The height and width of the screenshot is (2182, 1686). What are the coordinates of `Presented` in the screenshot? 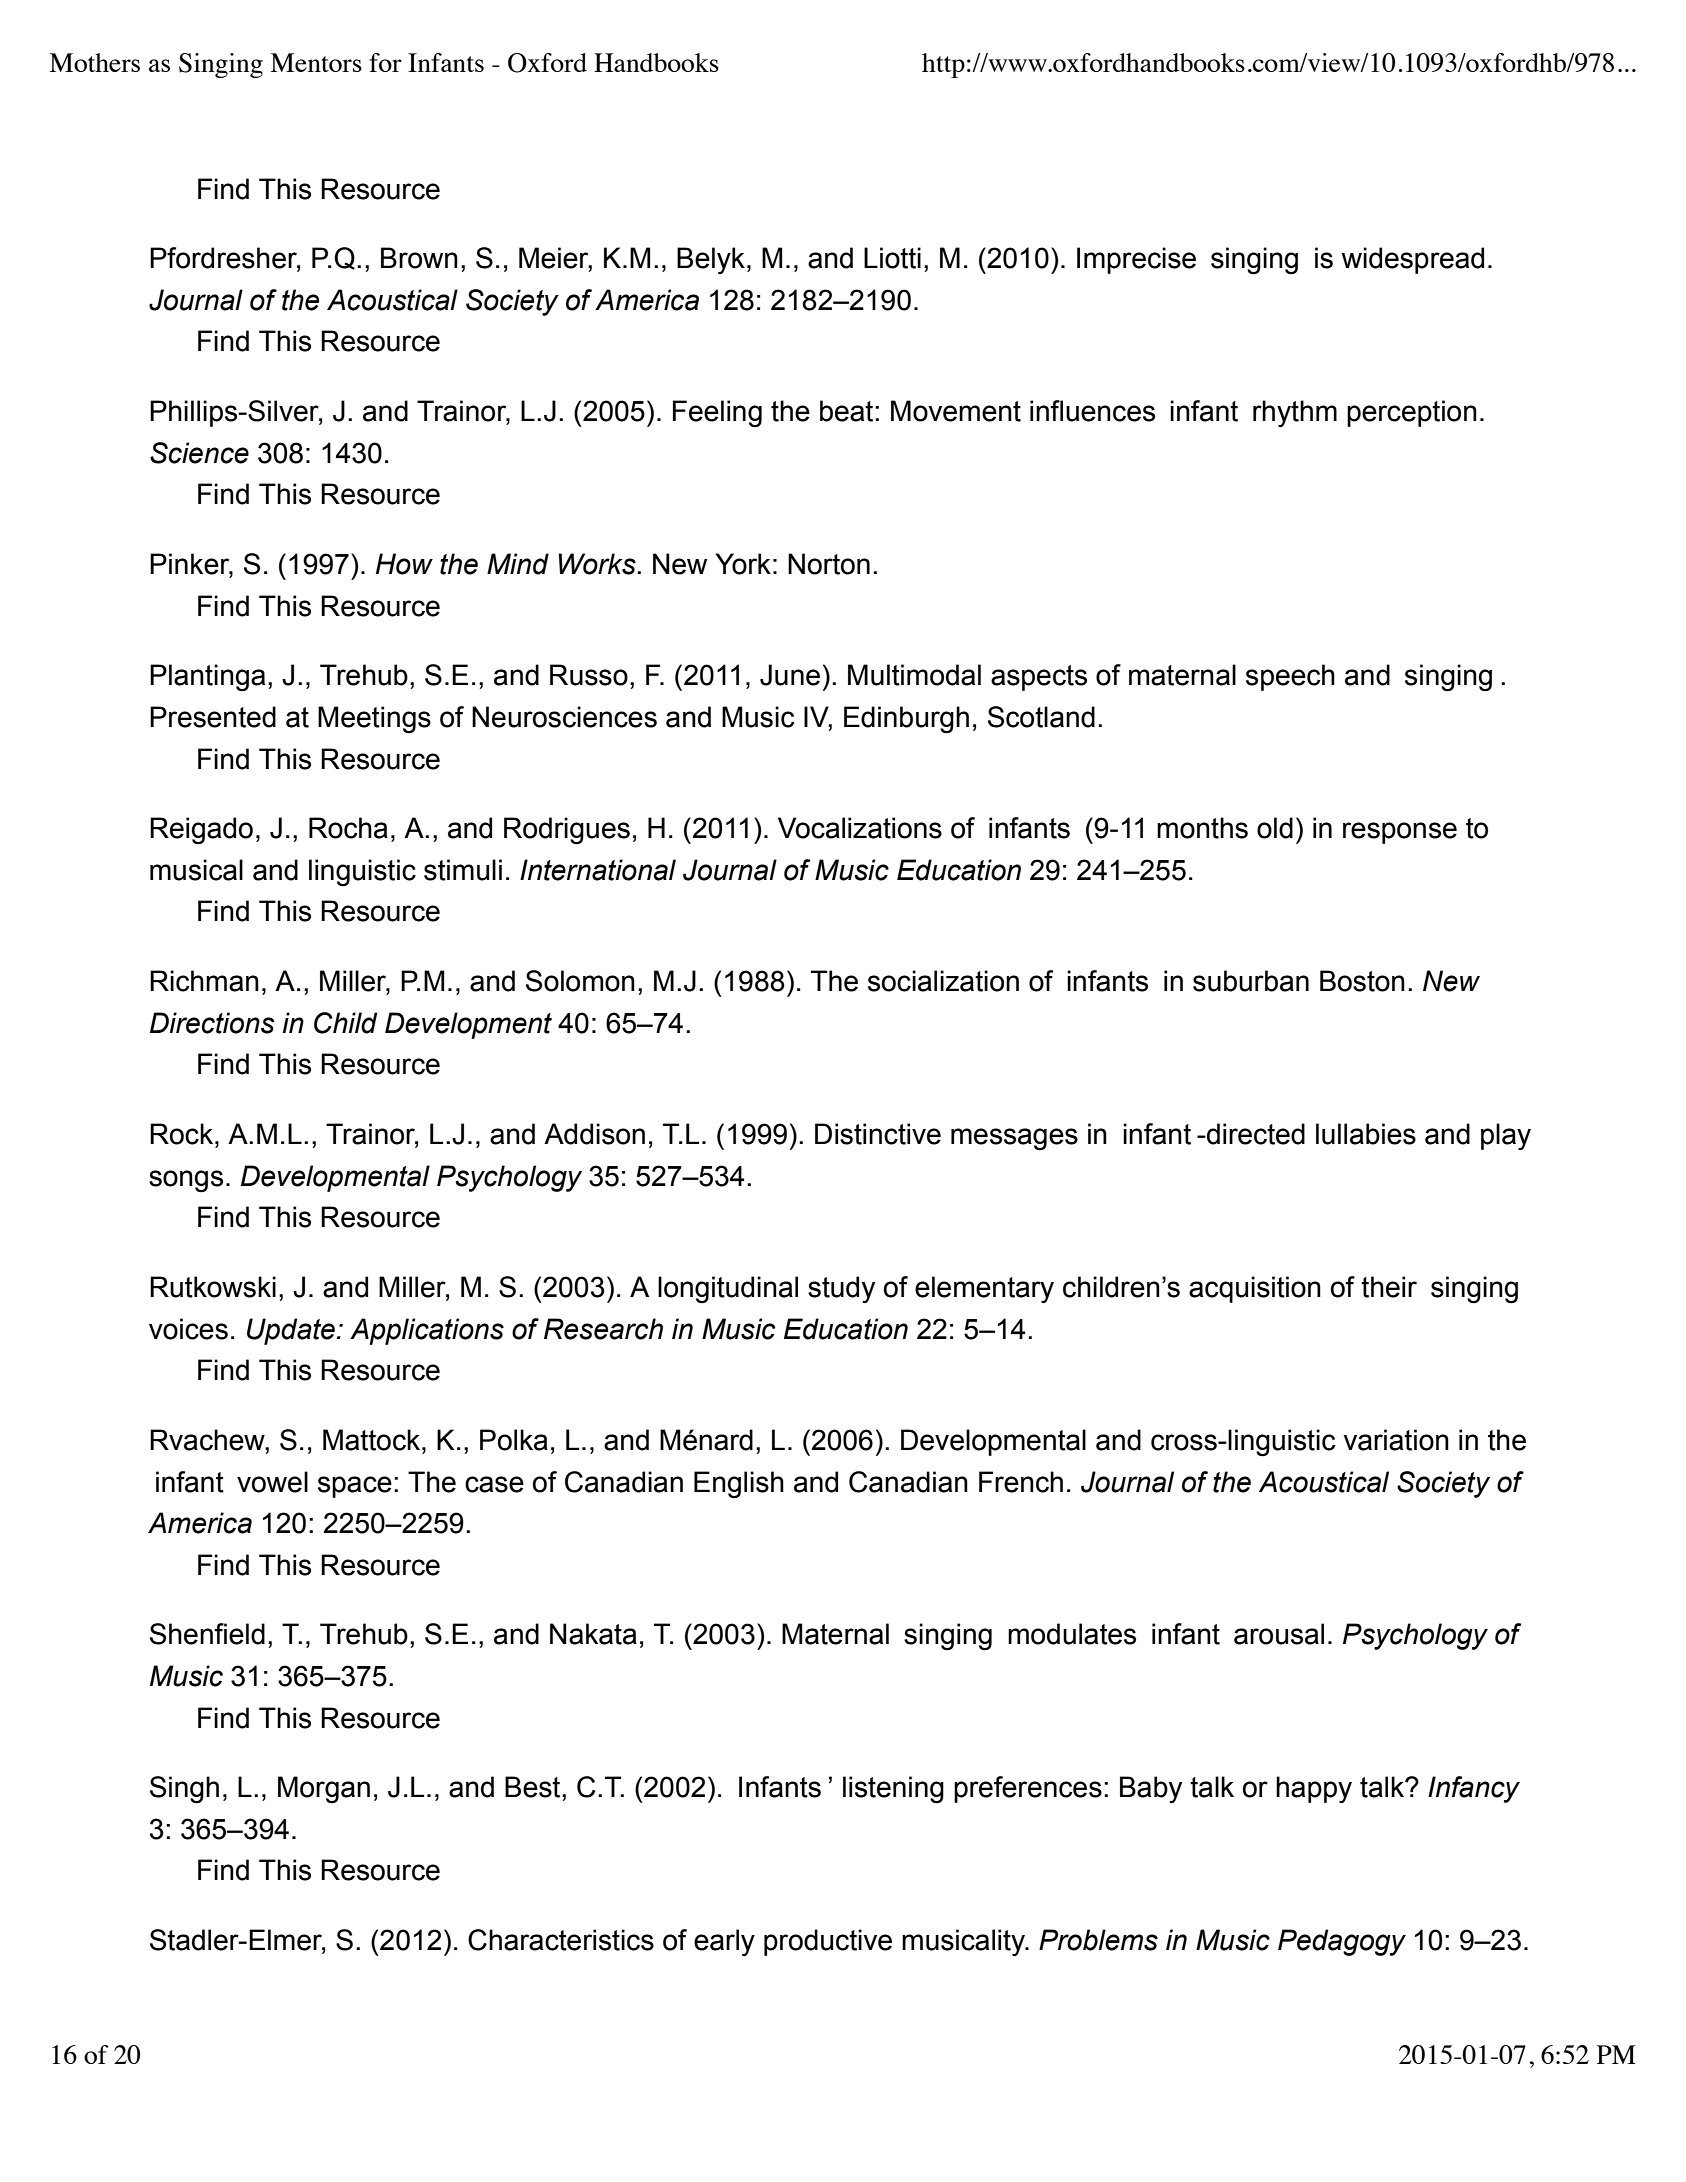 It's located at (213, 717).
